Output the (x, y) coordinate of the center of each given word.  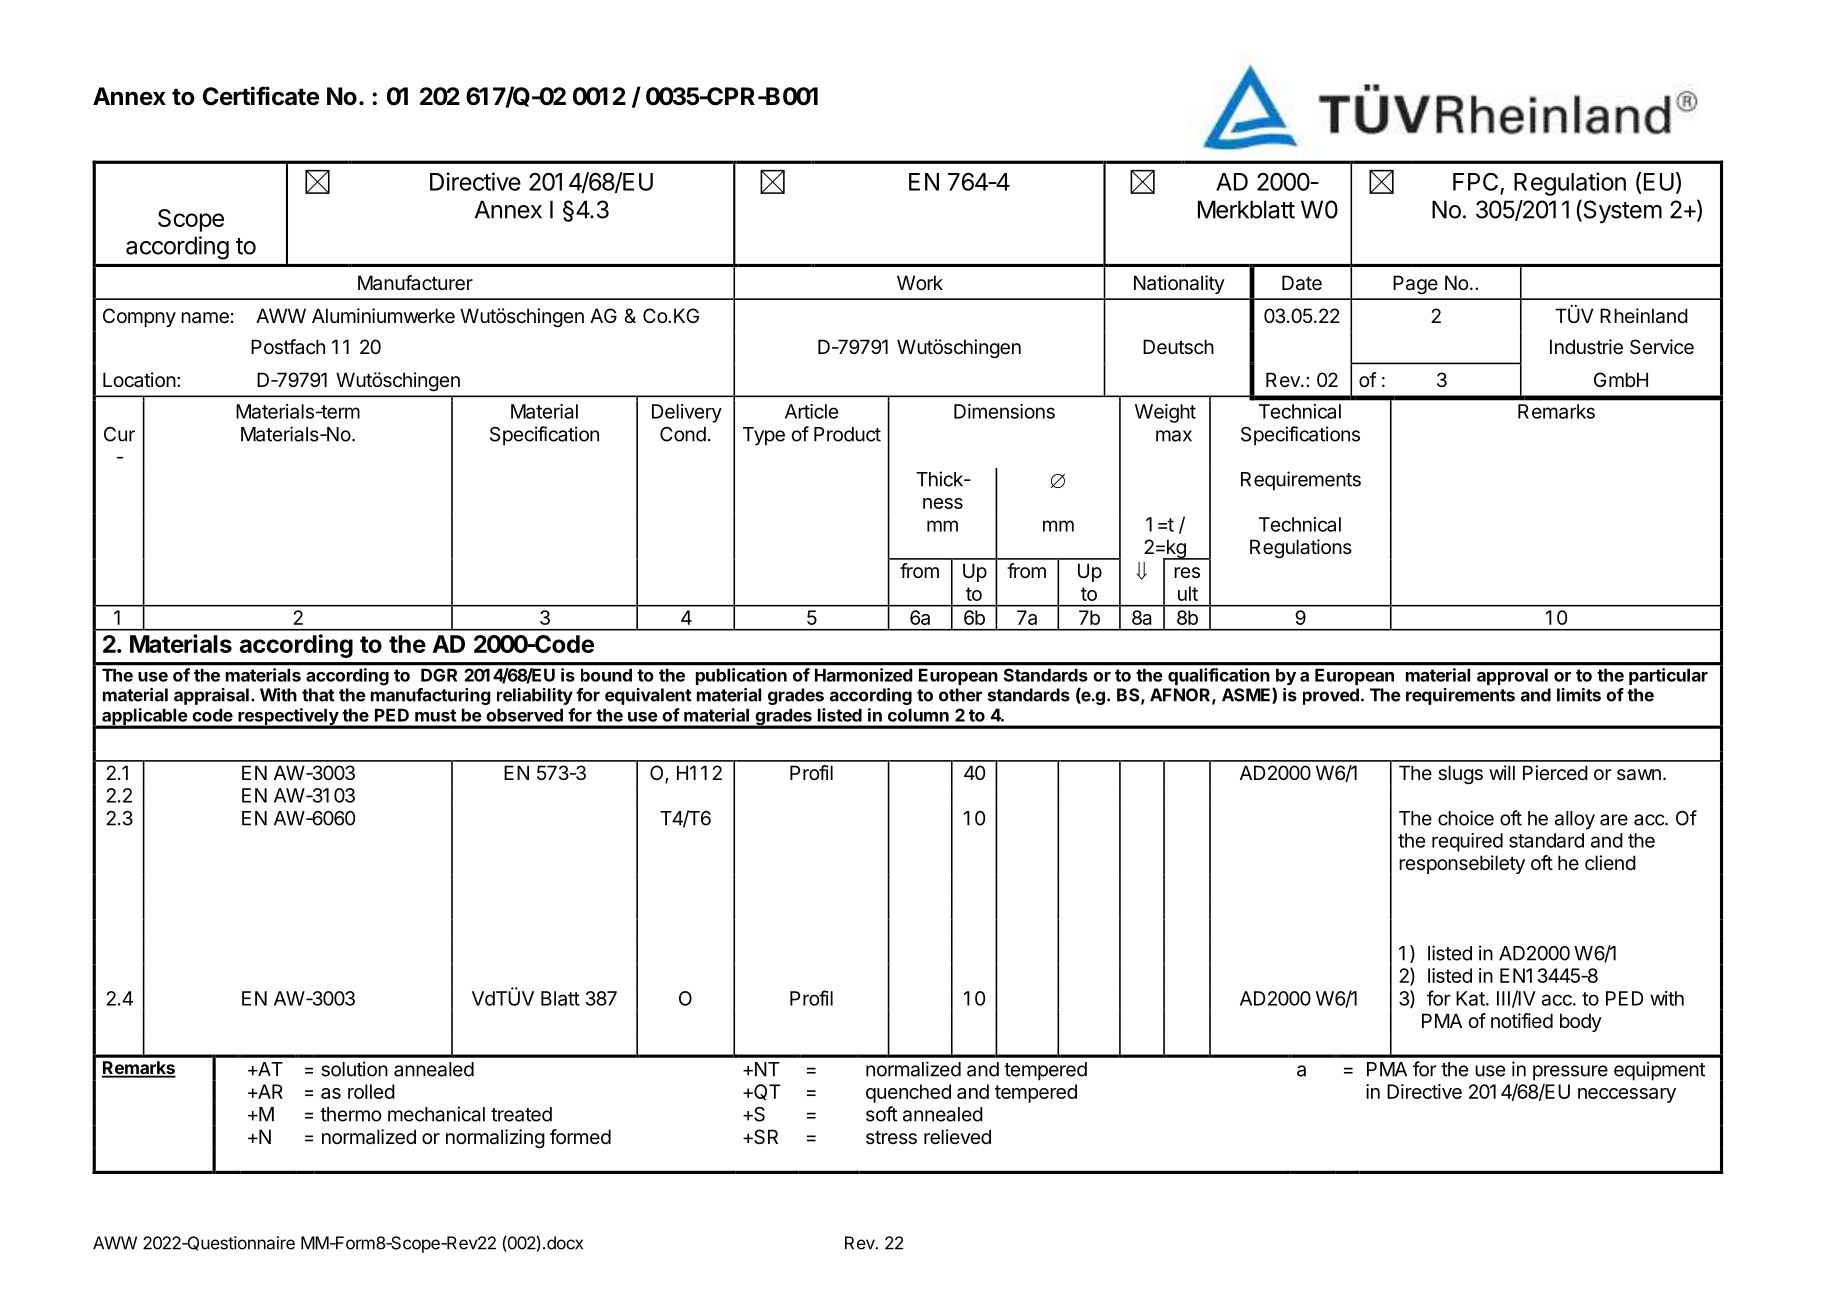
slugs (1460, 775)
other (960, 695)
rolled (371, 1091)
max (1174, 436)
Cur (119, 434)
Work (920, 282)
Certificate (261, 96)
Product (847, 434)
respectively (288, 718)
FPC (1475, 182)
